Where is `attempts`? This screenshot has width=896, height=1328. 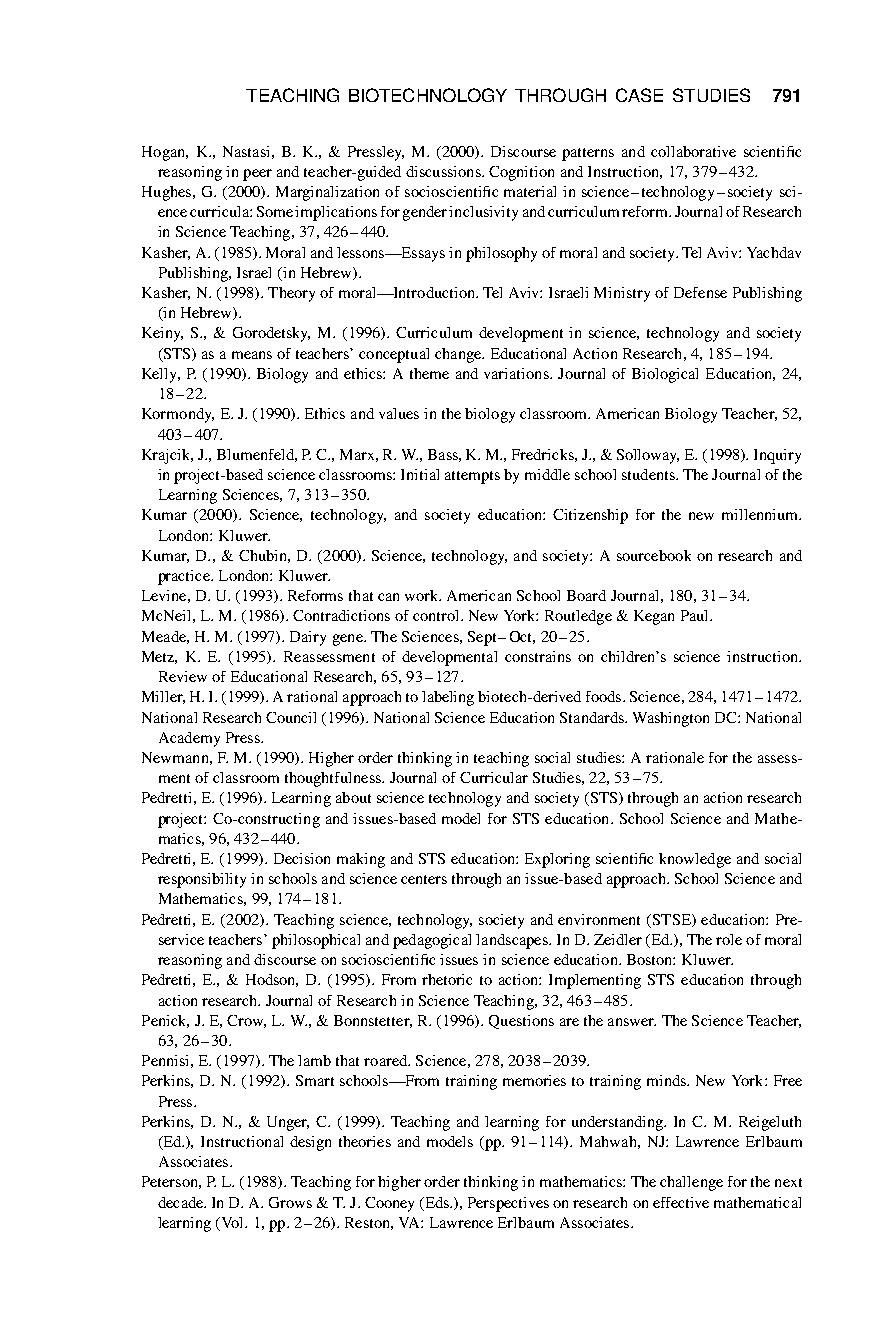 attempts is located at coordinates (472, 477).
